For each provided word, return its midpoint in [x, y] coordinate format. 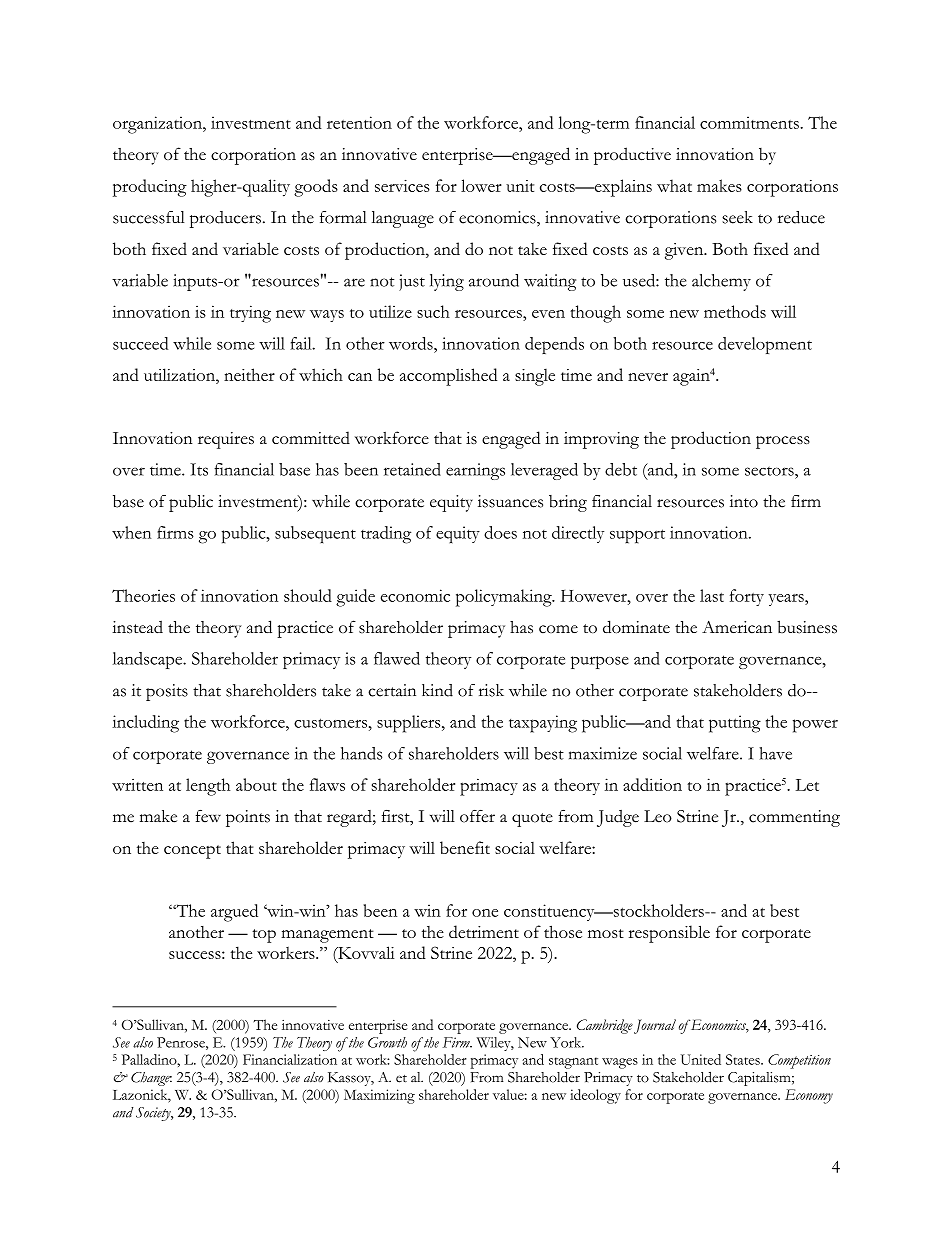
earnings [475, 471]
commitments [750, 122]
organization [158, 125]
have [775, 753]
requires [226, 440]
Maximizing [379, 1096]
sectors [770, 471]
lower [481, 185]
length [208, 787]
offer [477, 816]
